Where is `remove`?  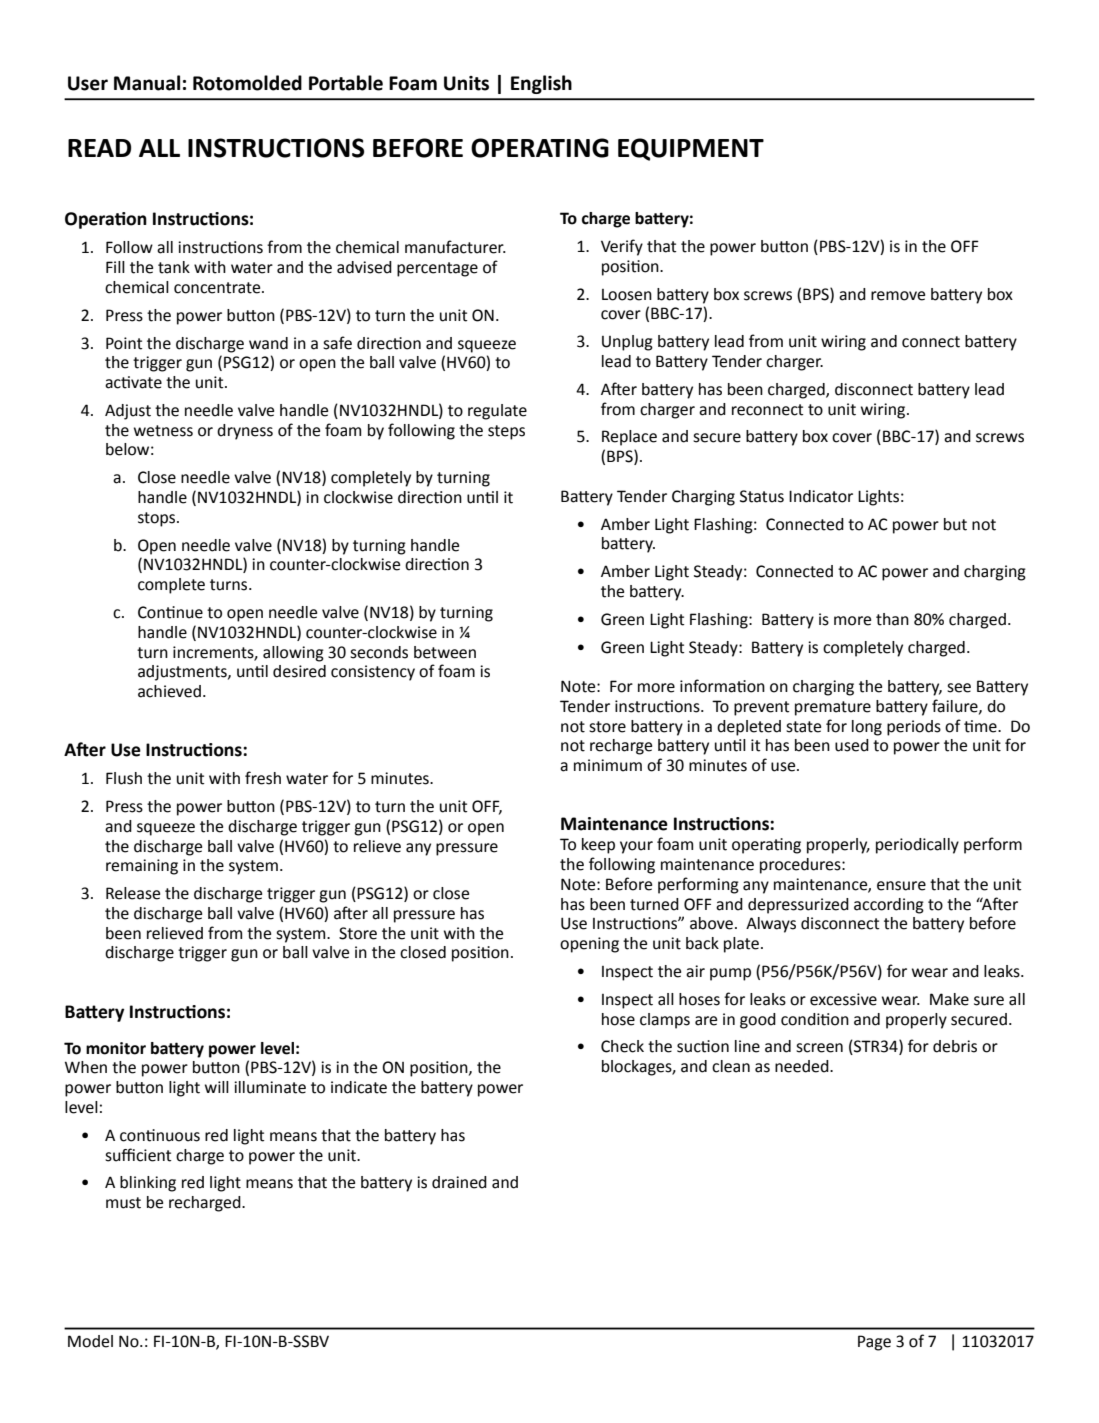 remove is located at coordinates (898, 296).
